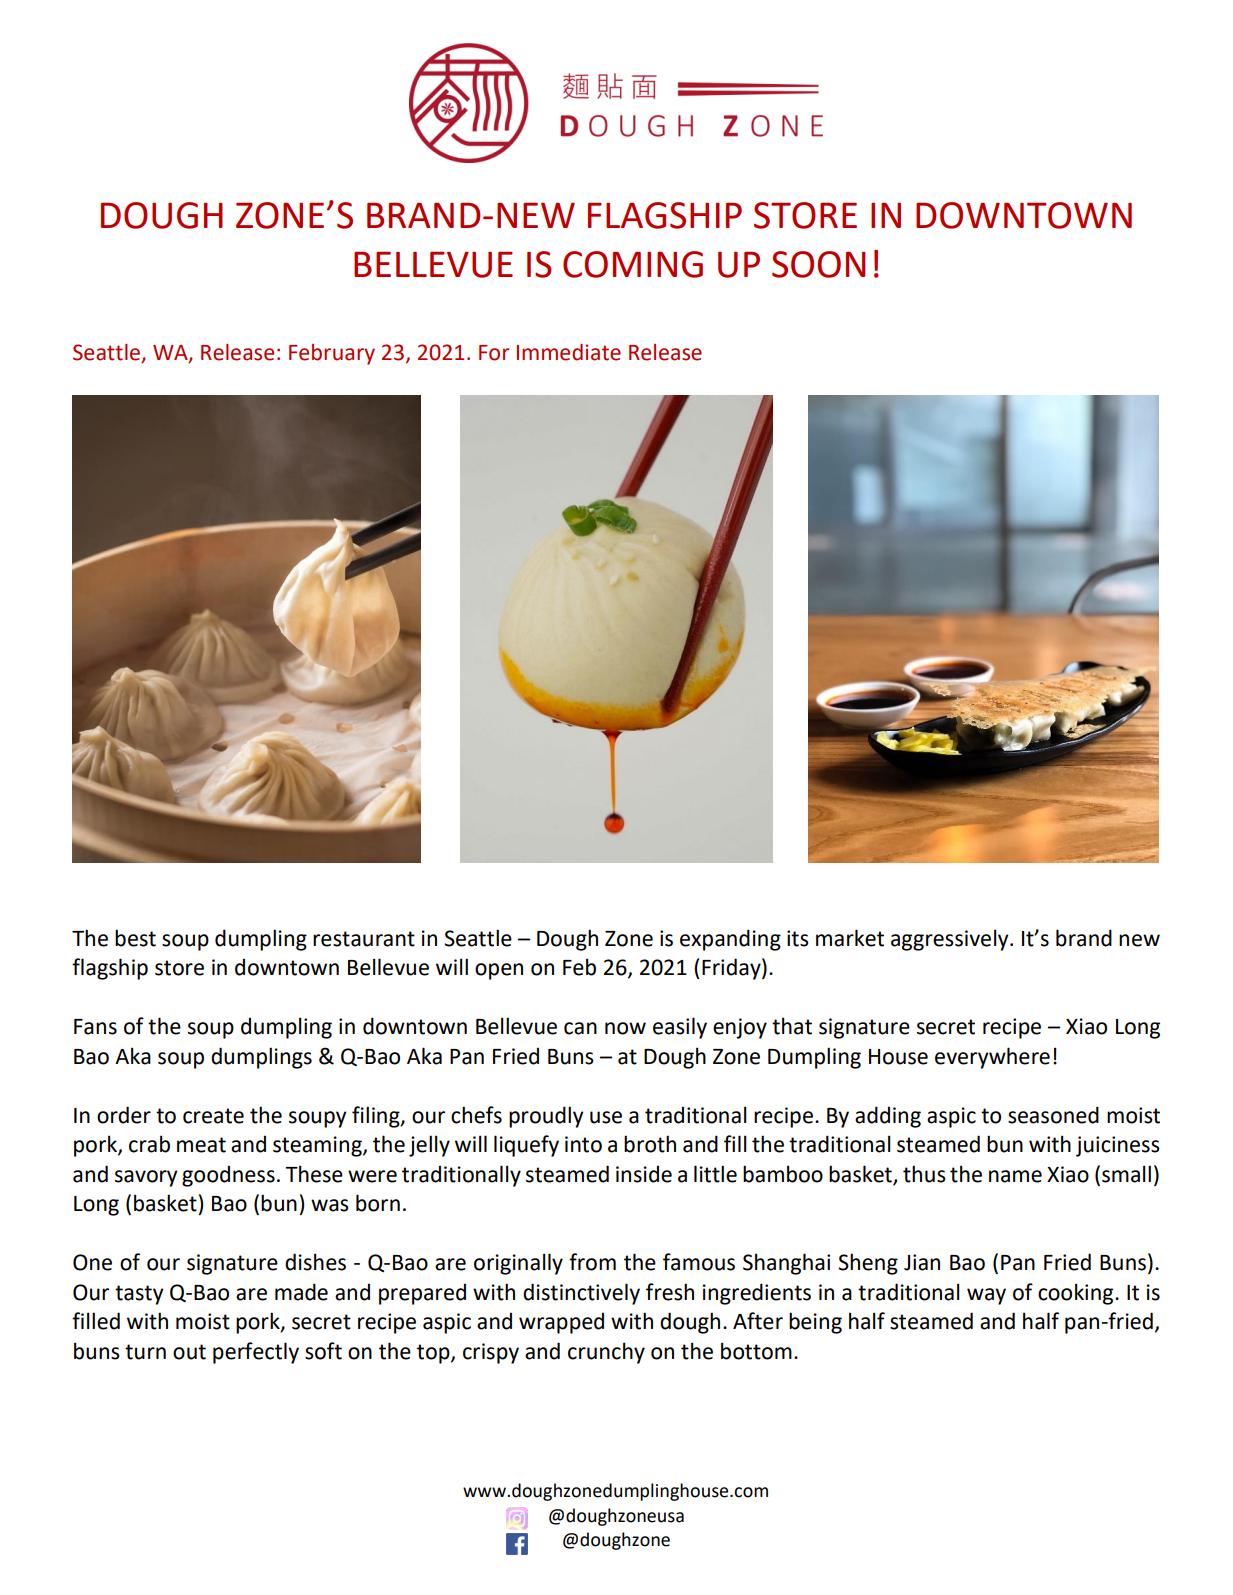 This screenshot has height=1595, width=1233. I want to click on now, so click(625, 1028).
